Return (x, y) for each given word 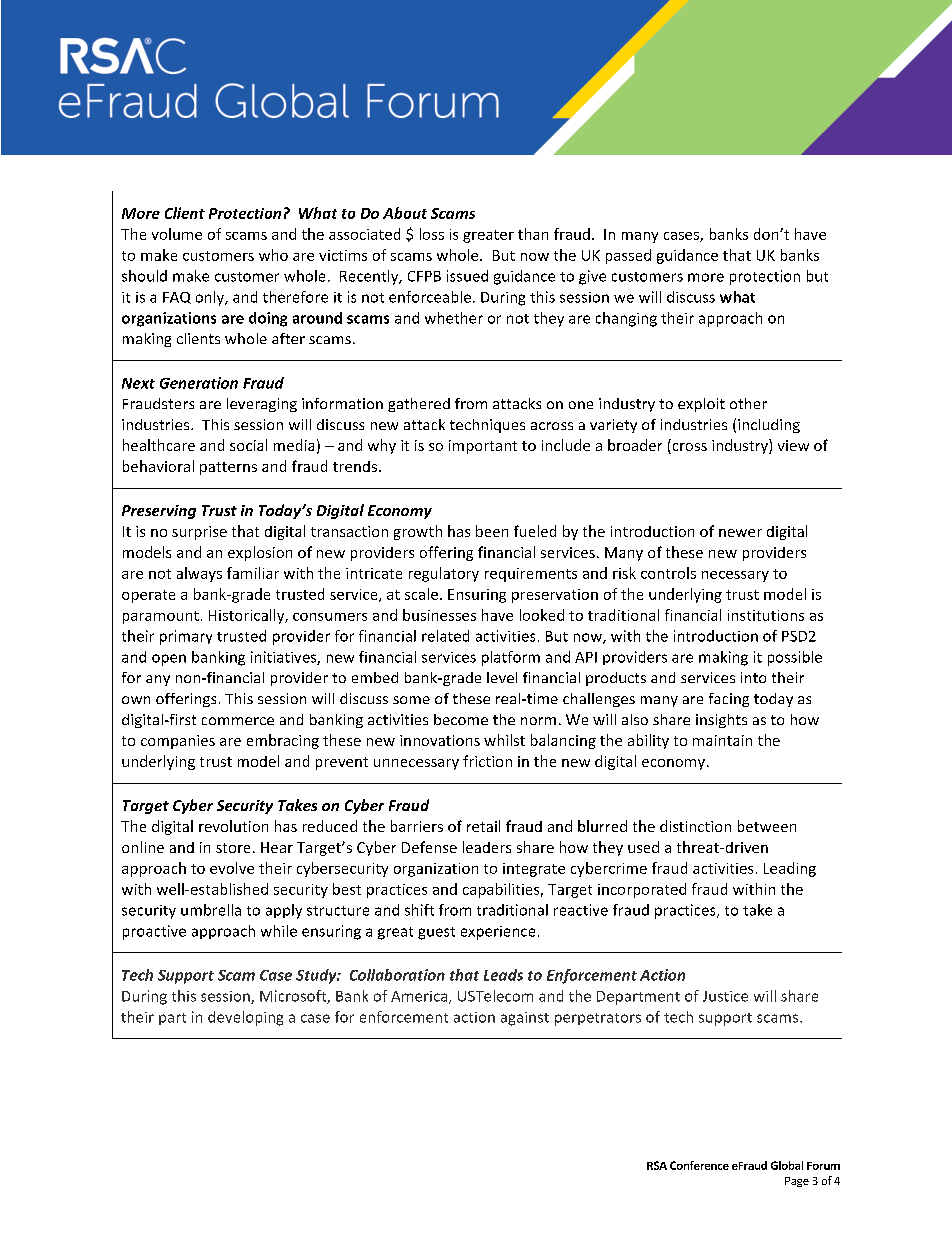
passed (628, 256)
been (492, 531)
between (767, 826)
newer (740, 533)
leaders (487, 847)
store (233, 848)
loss (432, 234)
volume (177, 234)
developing (245, 1018)
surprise (199, 533)
